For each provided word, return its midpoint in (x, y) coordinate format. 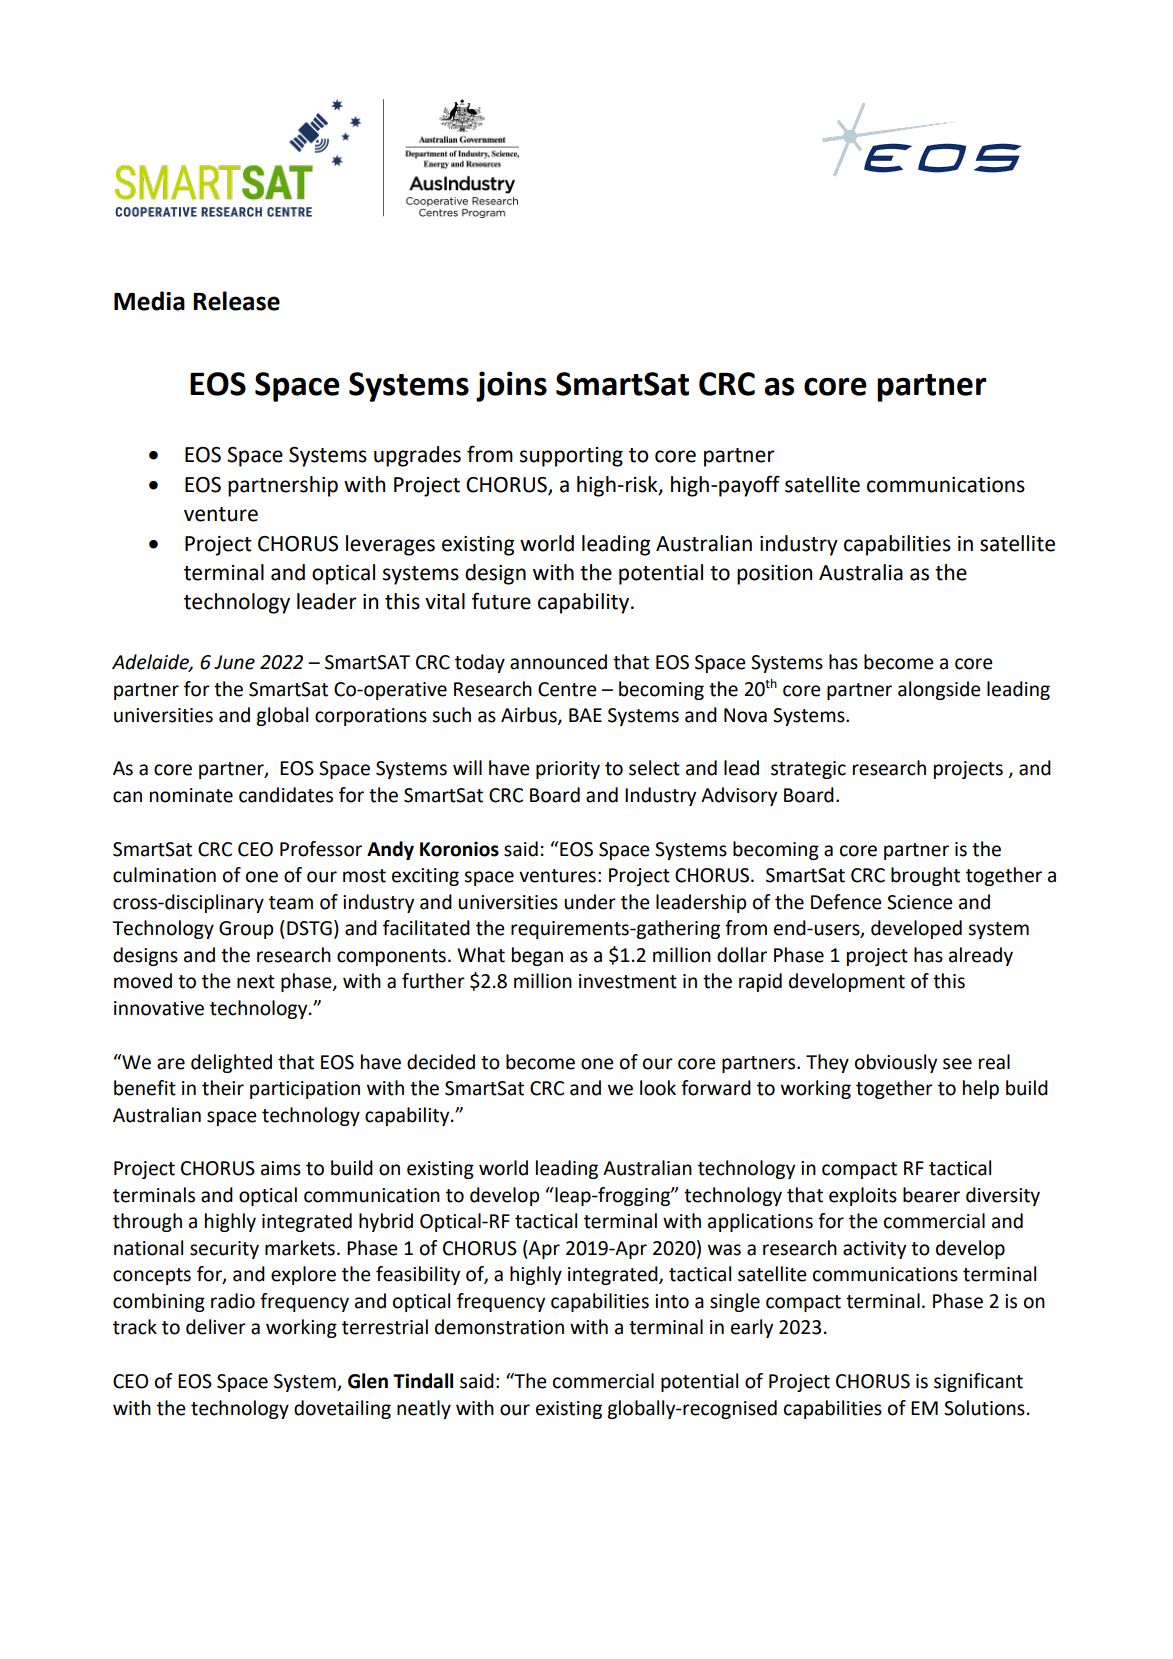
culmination (164, 875)
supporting (571, 457)
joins (511, 386)
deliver (216, 1327)
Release (236, 301)
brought (925, 876)
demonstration (499, 1327)
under (590, 902)
